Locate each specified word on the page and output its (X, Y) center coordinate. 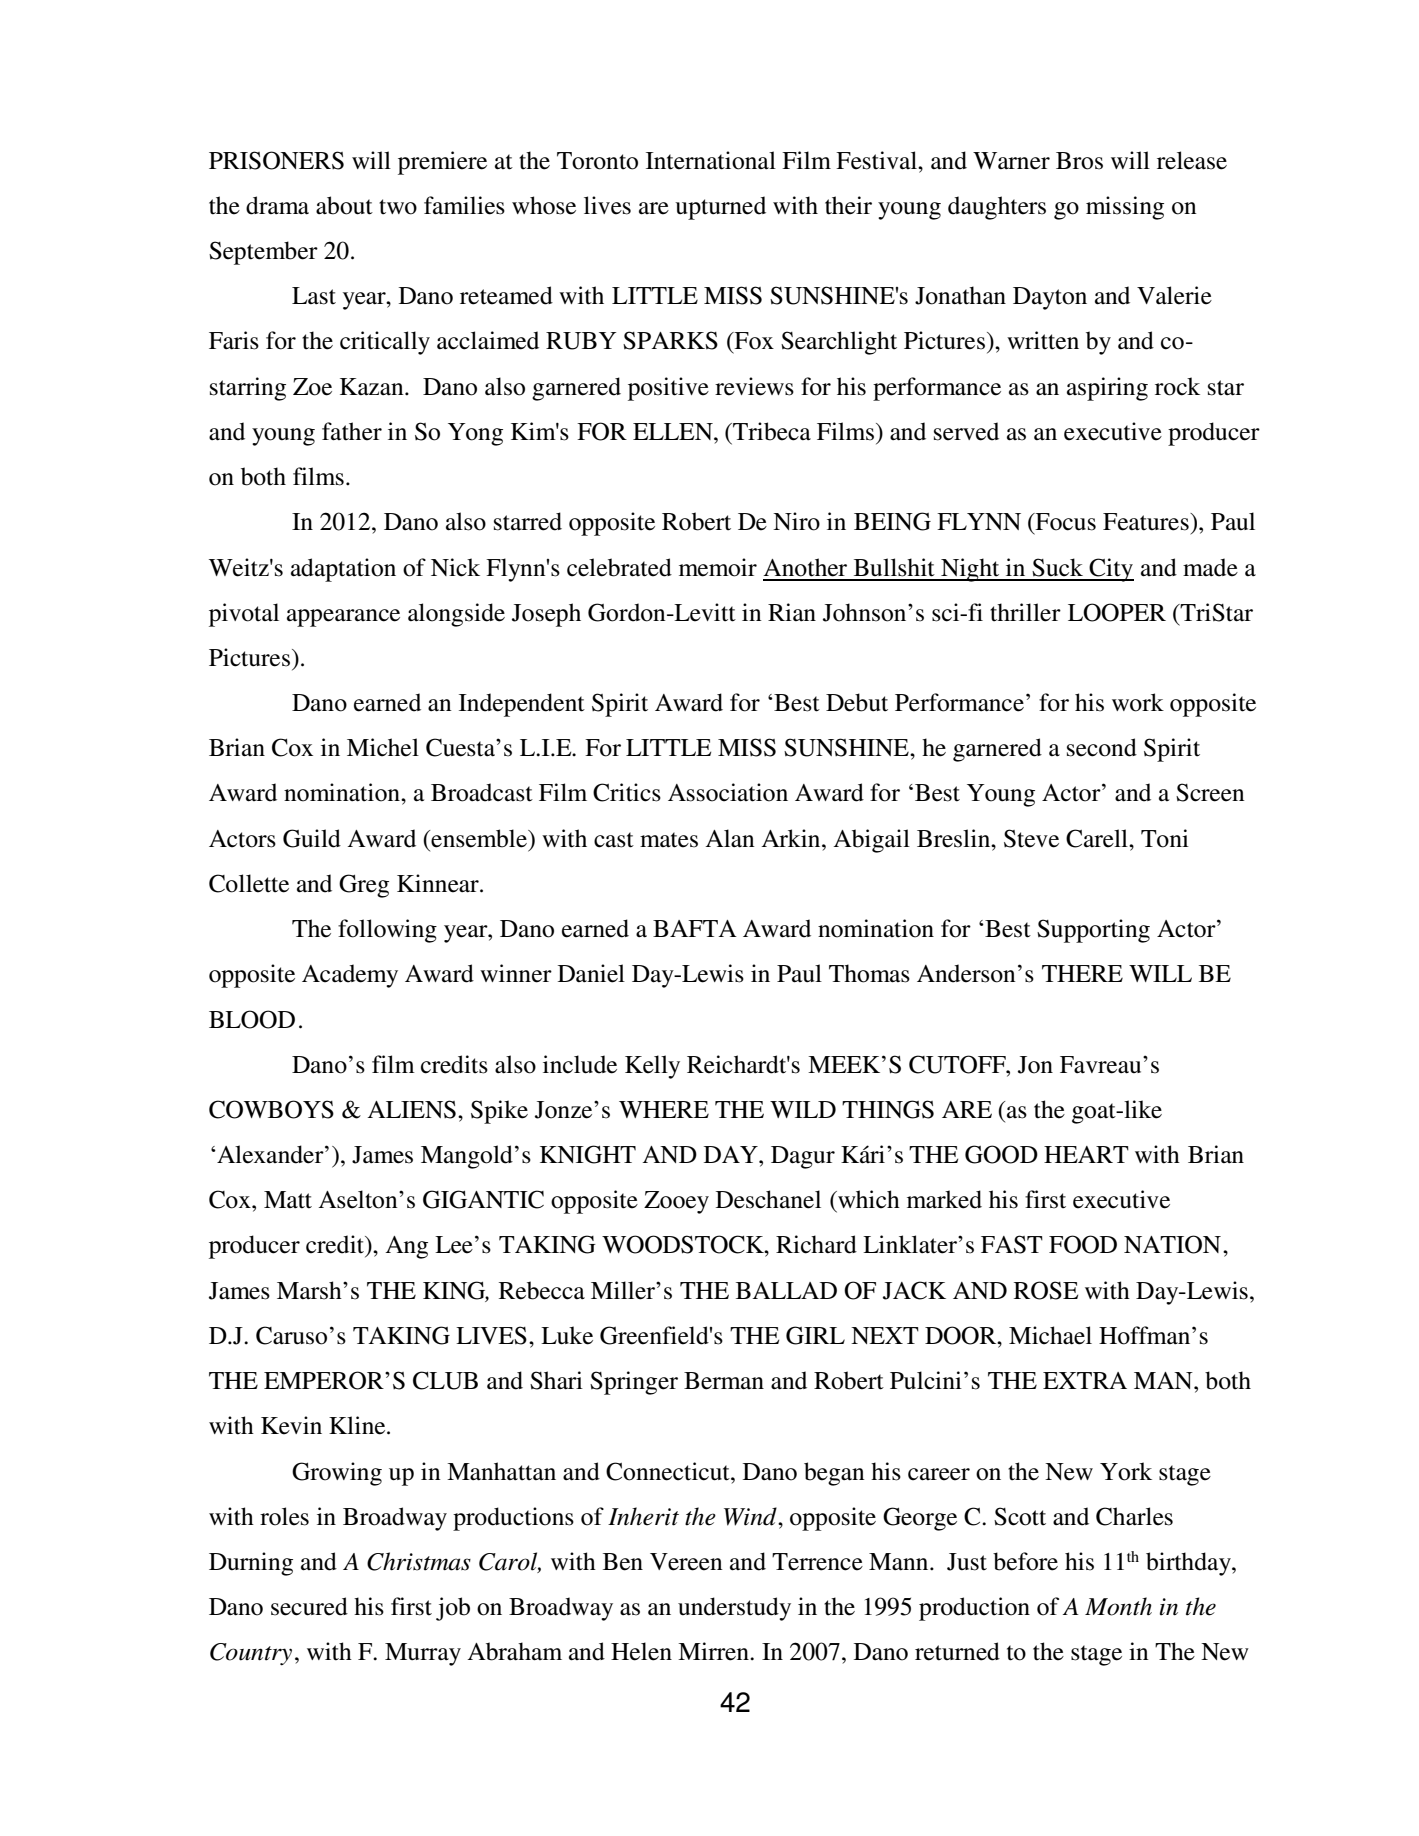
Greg (364, 886)
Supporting (1093, 931)
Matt (288, 1200)
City (1111, 570)
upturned (720, 208)
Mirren (714, 1651)
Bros (1079, 161)
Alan (730, 838)
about (344, 205)
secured (309, 1606)
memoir (718, 567)
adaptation (343, 570)
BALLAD (786, 1290)
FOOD (1083, 1244)
